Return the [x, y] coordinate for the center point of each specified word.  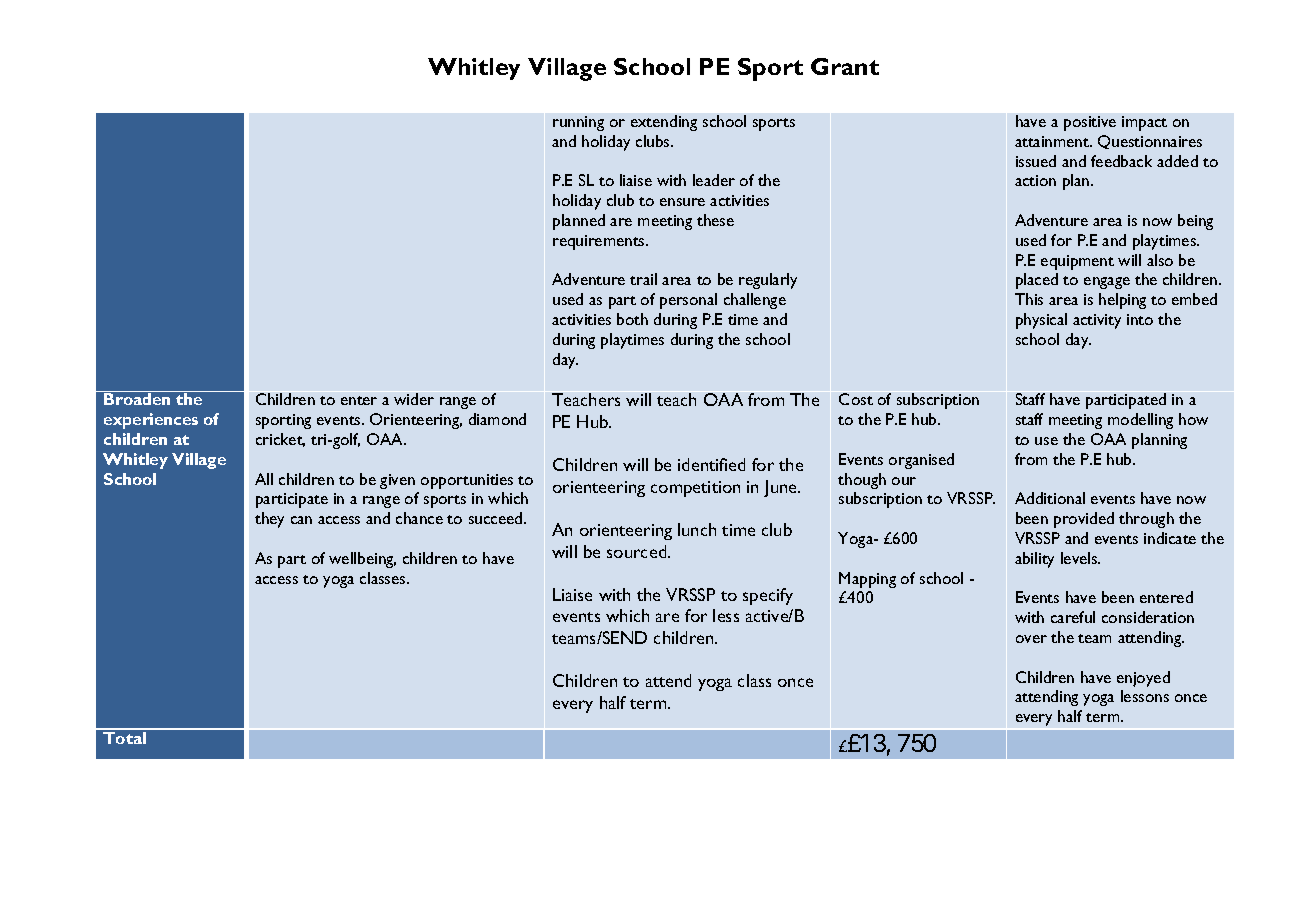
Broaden [137, 399]
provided [1084, 520]
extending [664, 123]
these [715, 220]
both [632, 319]
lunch [697, 529]
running [578, 123]
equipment [1077, 262]
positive [1090, 123]
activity [1097, 321]
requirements [600, 242]
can [301, 520]
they [269, 520]
